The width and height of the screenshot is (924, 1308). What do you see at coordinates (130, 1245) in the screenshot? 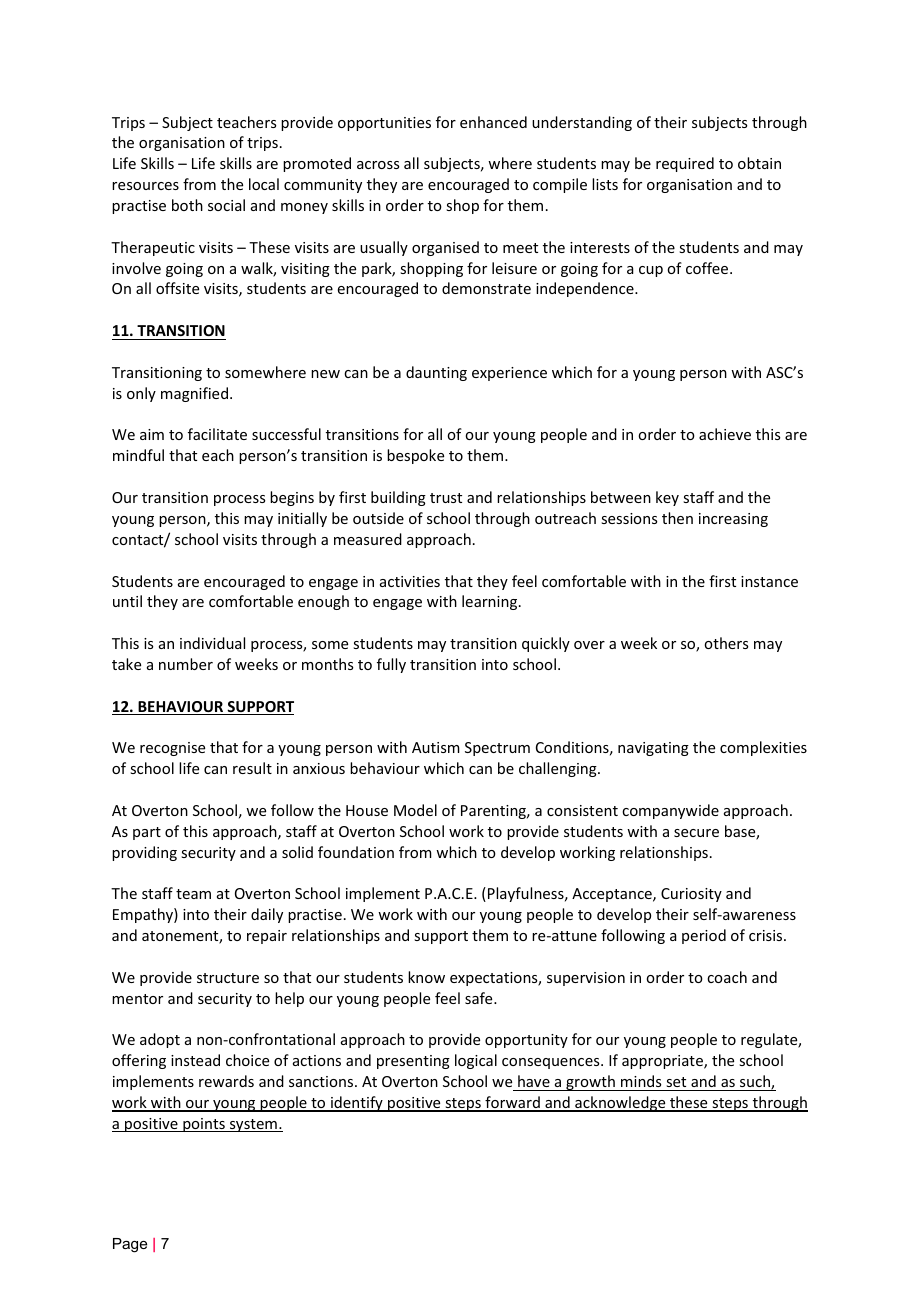
I see `Page` at bounding box center [130, 1245].
